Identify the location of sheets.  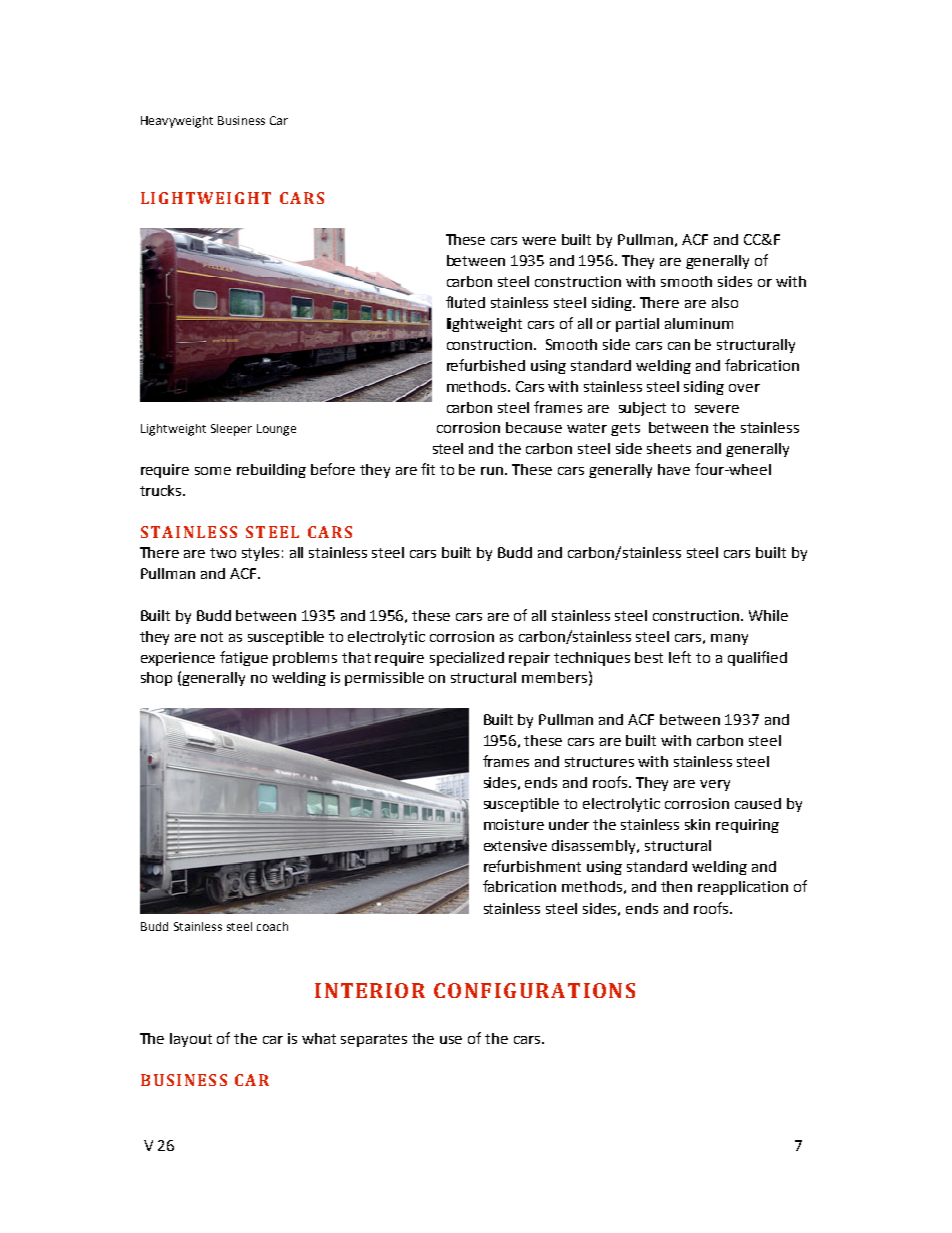
(669, 448).
